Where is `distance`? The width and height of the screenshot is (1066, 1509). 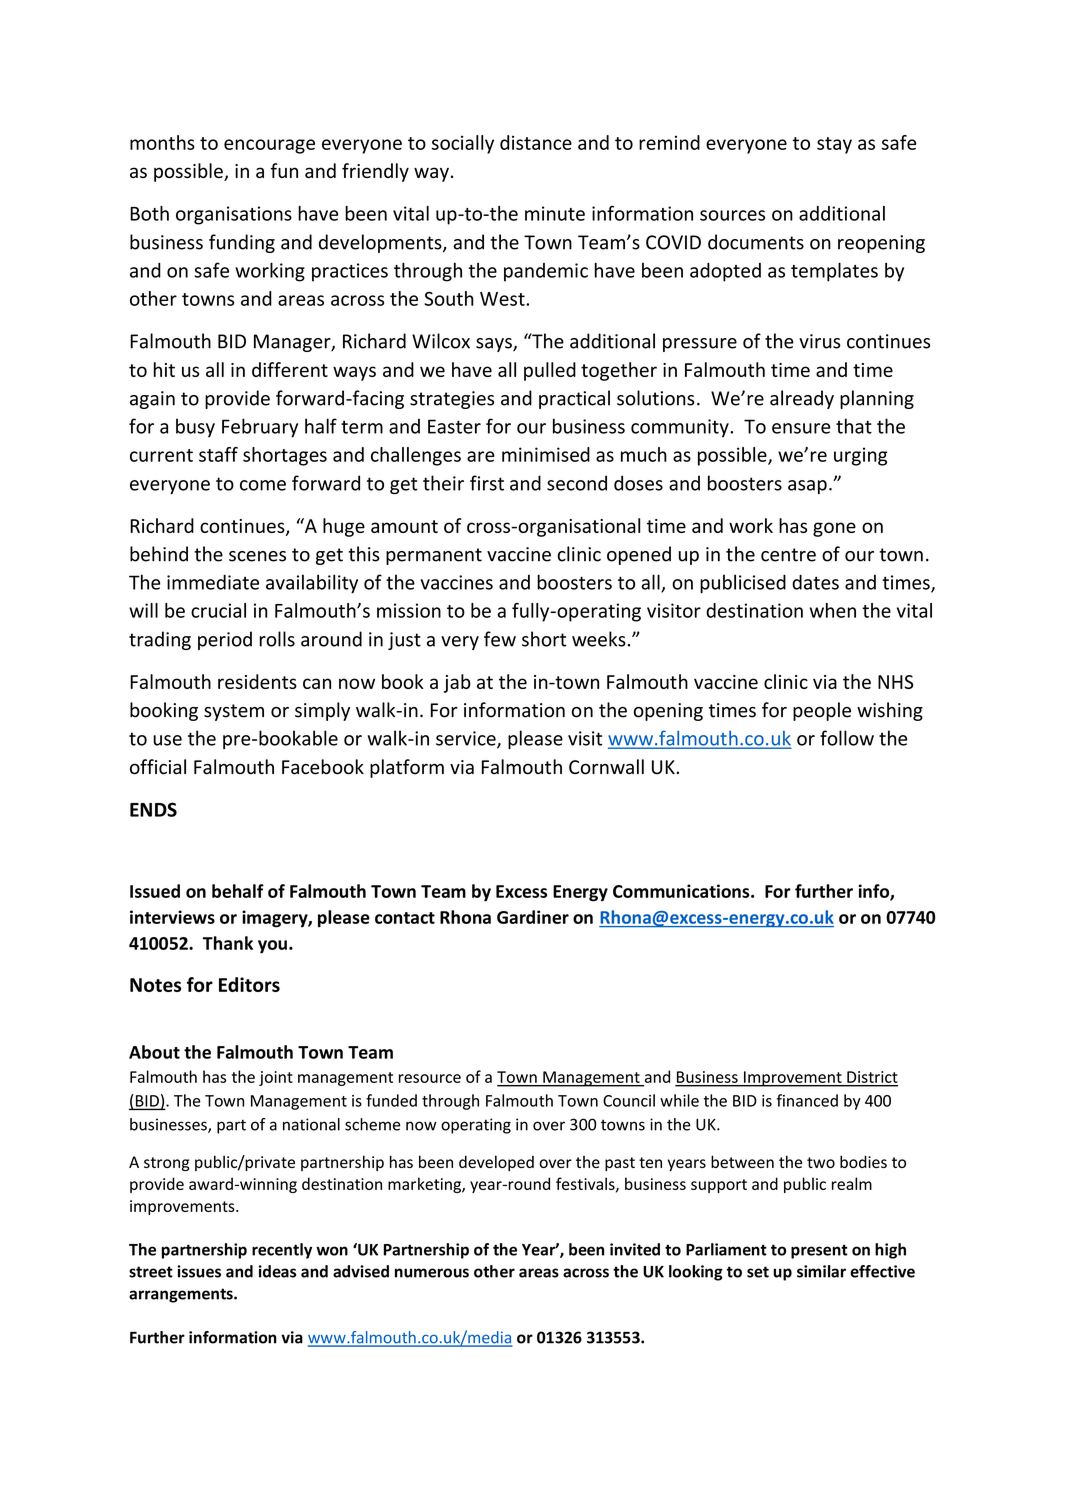 distance is located at coordinates (536, 142).
